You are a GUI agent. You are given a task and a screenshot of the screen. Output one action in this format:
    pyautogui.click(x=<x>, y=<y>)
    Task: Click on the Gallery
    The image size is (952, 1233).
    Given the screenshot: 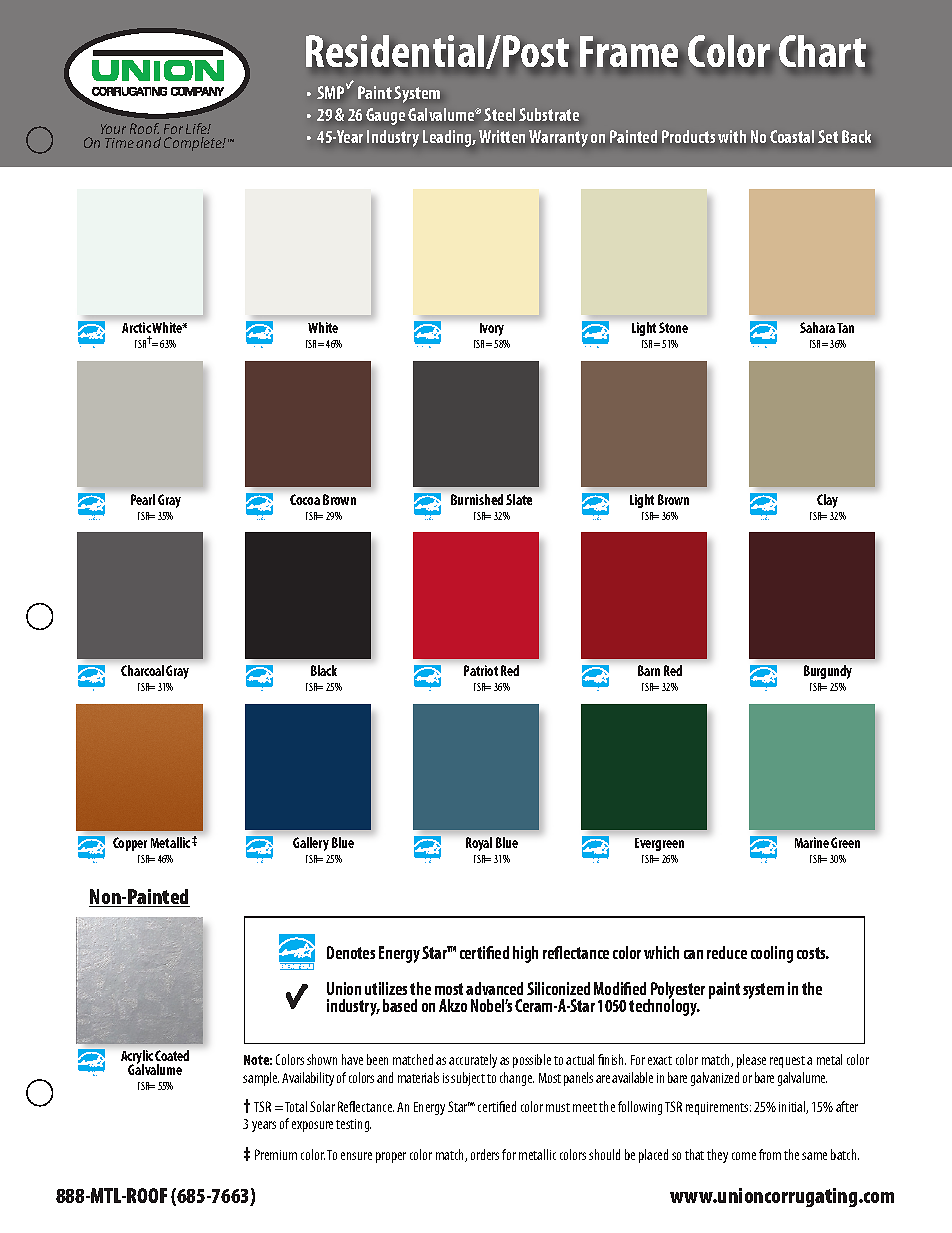 What is the action you would take?
    pyautogui.click(x=311, y=844)
